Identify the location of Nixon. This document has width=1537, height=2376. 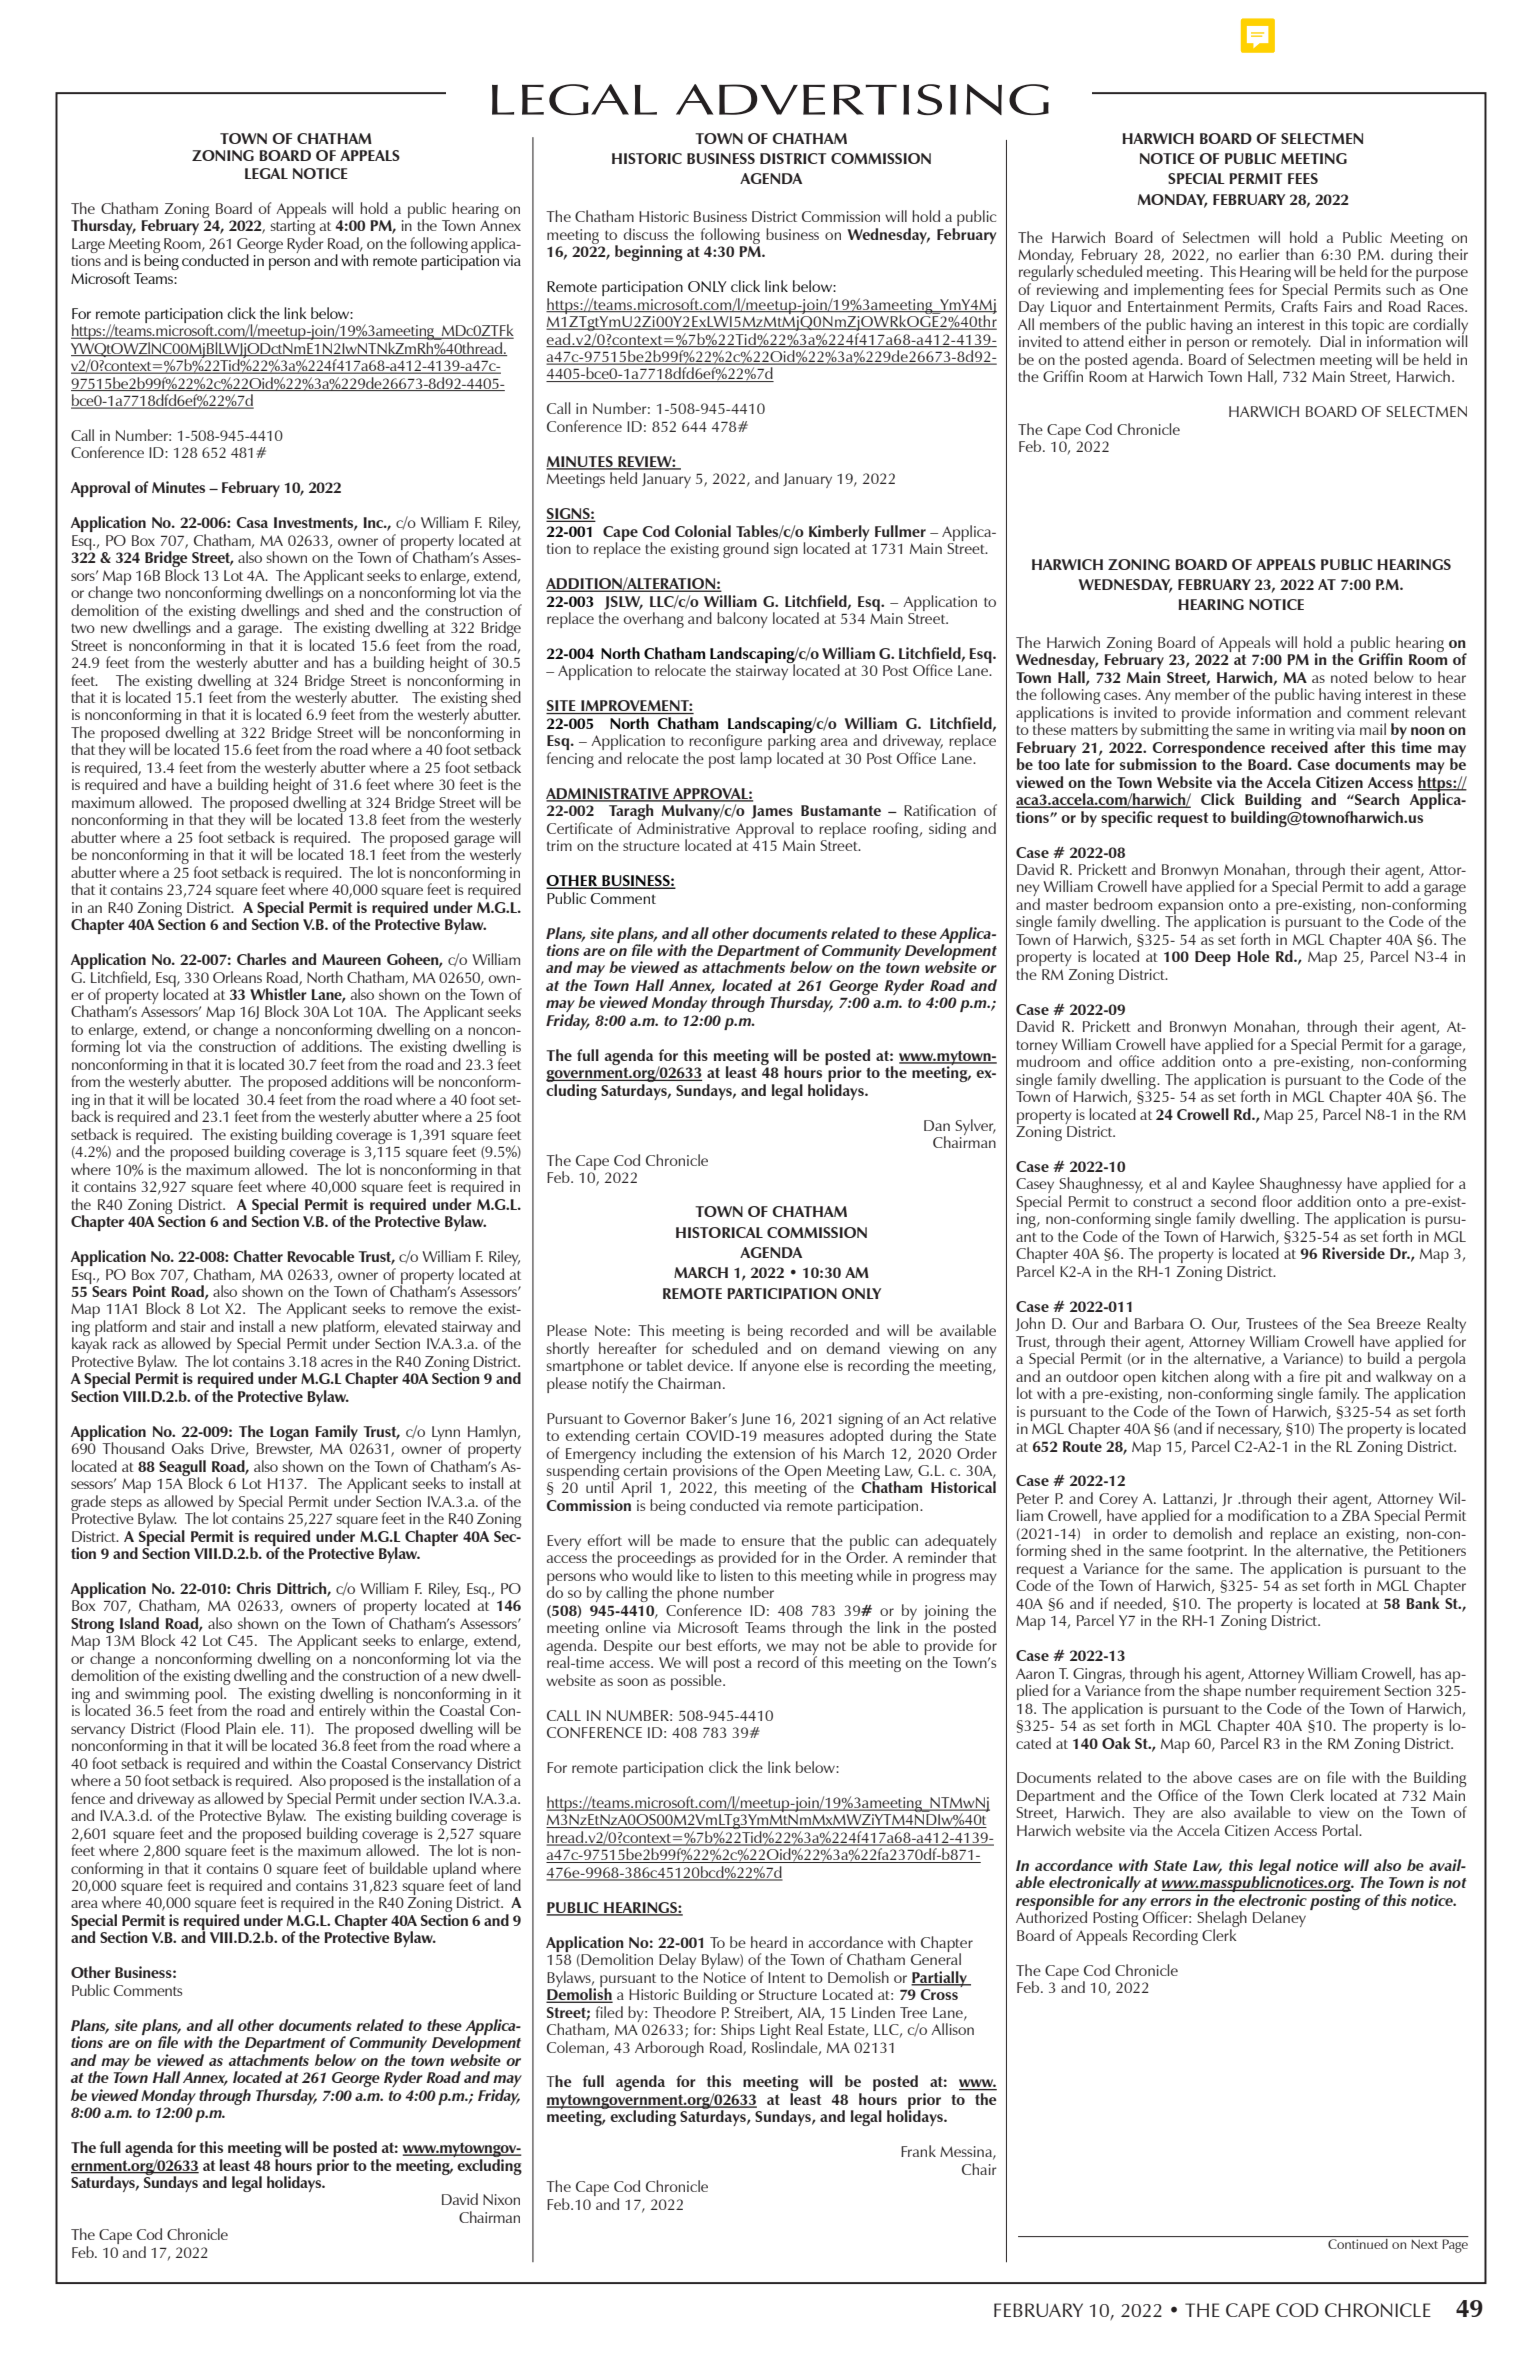
(501, 2199).
